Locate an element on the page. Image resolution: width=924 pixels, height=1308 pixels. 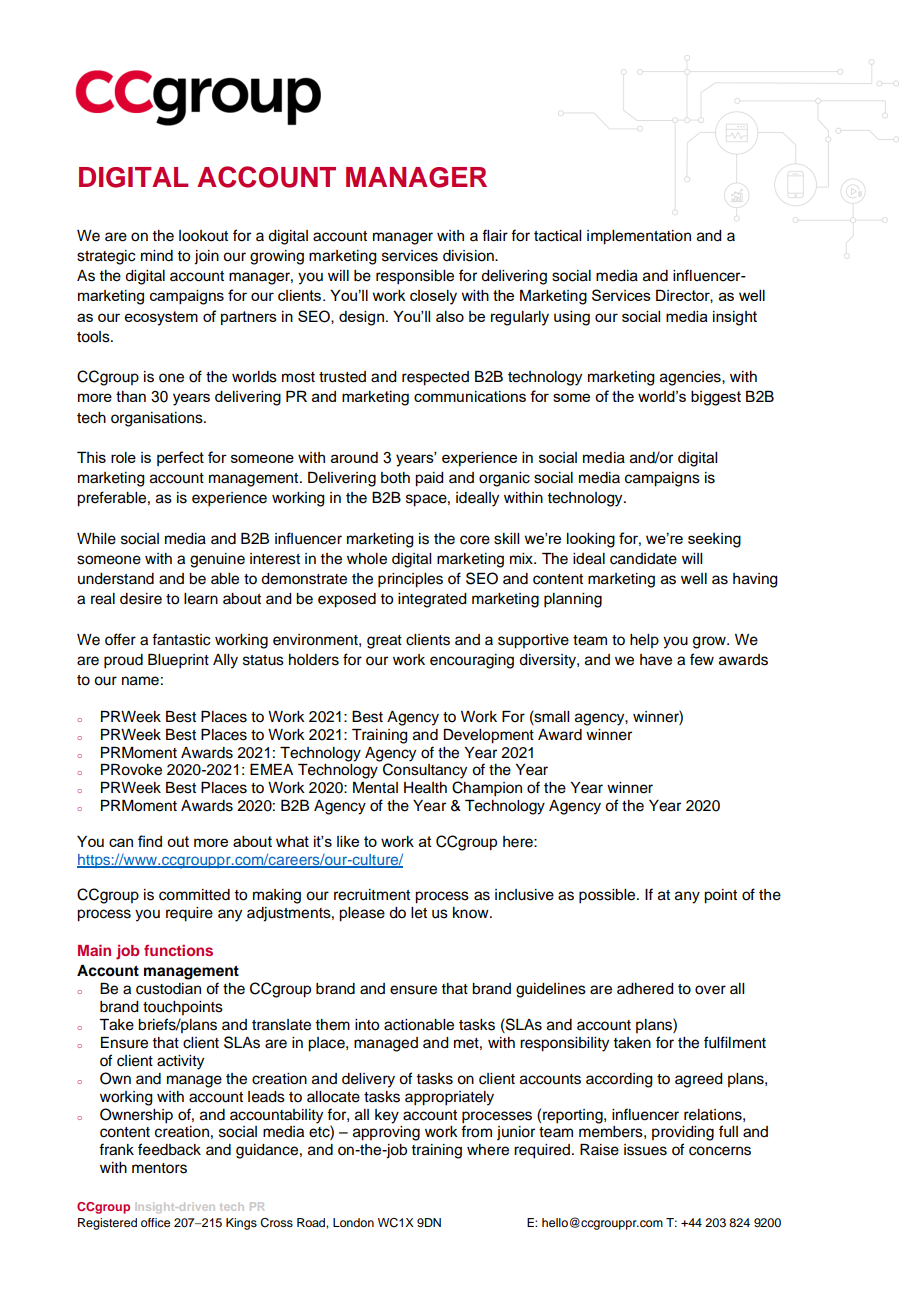
committed is located at coordinates (194, 895).
